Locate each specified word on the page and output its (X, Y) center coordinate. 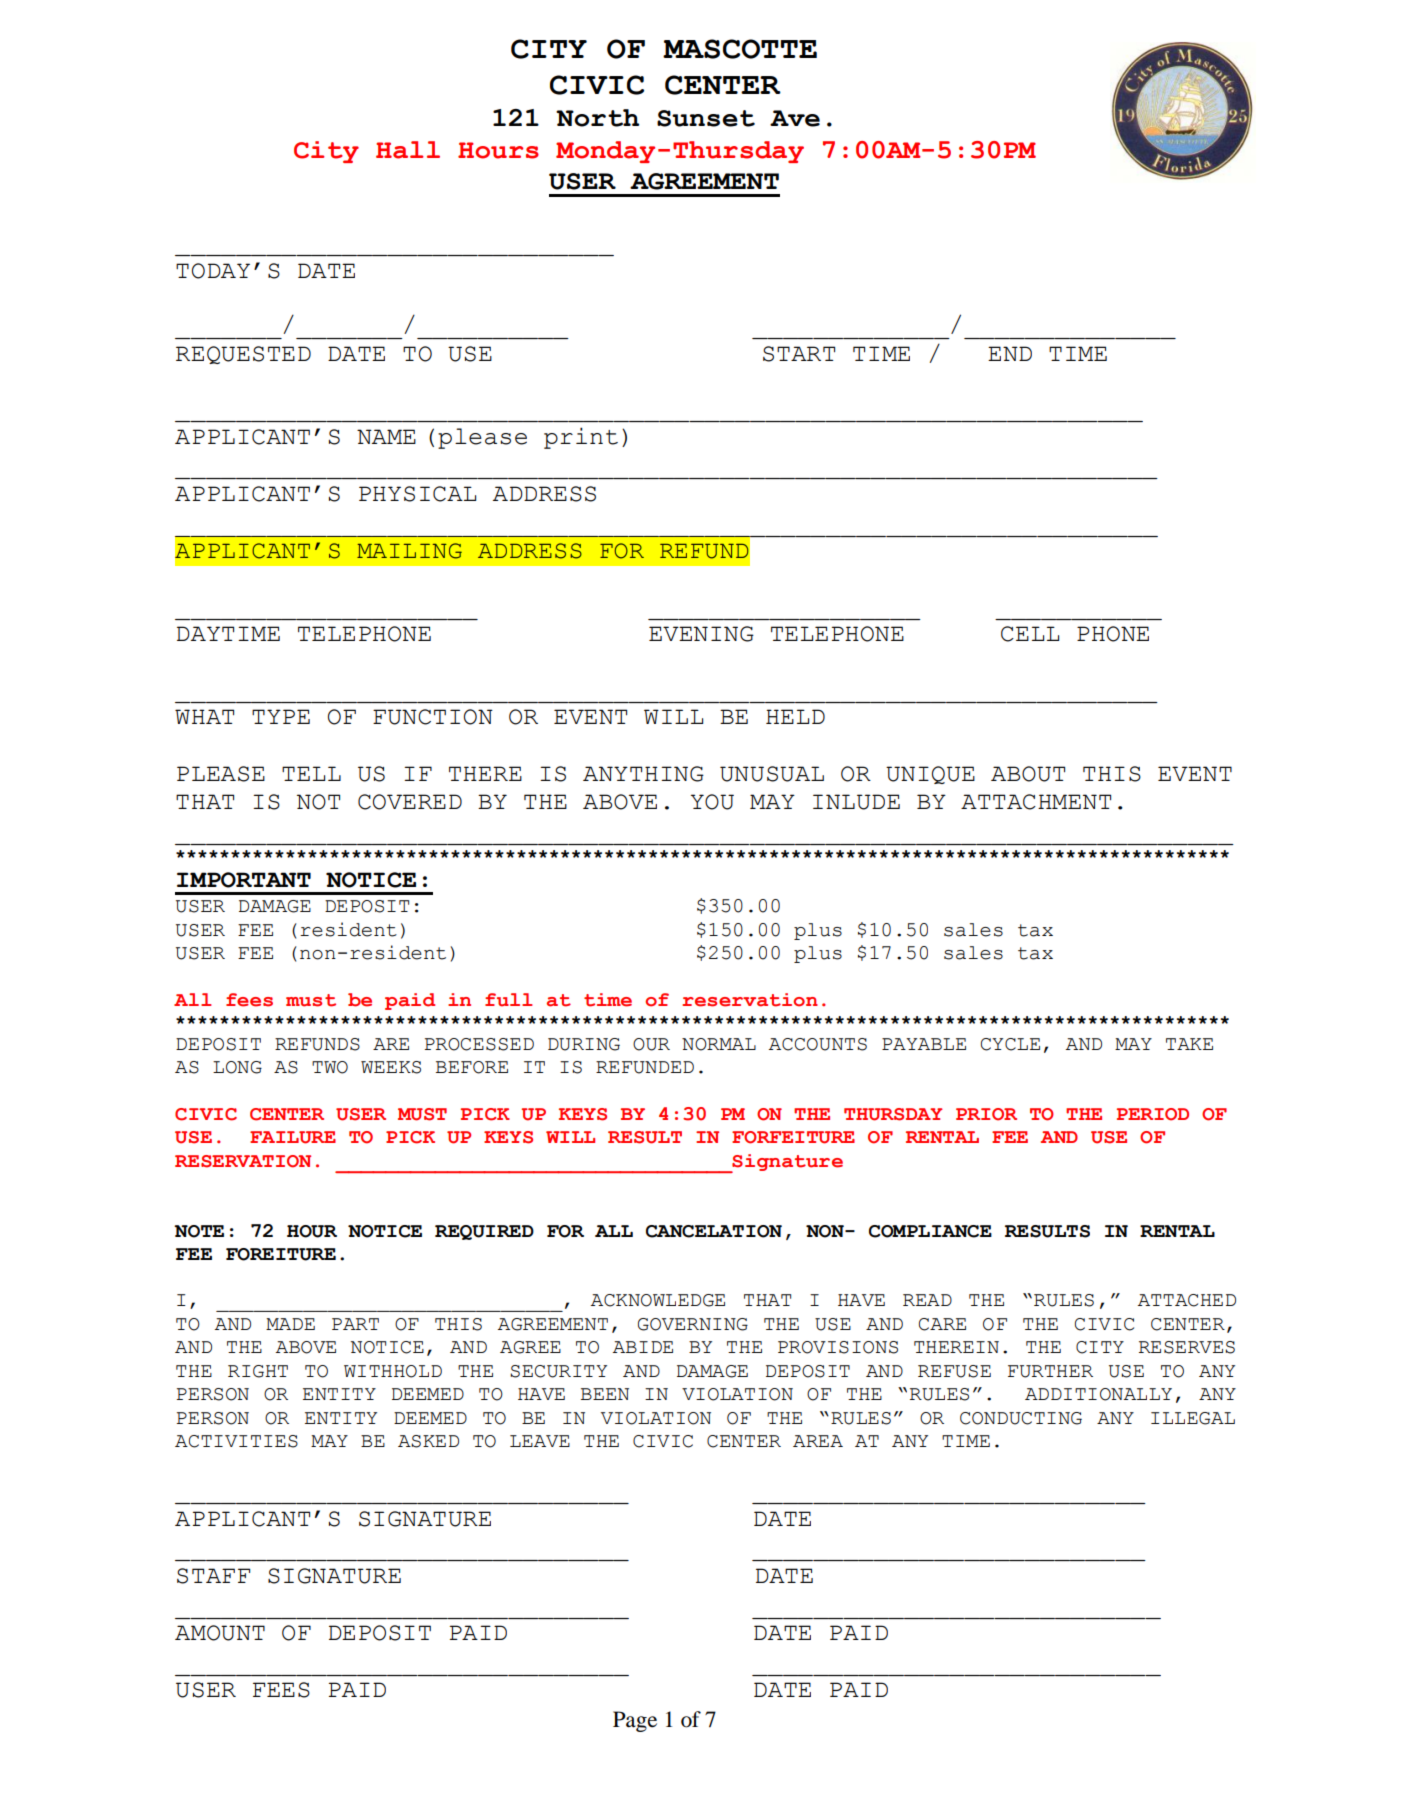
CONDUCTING (1021, 1418)
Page (635, 1721)
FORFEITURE (793, 1137)
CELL (1030, 634)
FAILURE (293, 1137)
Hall (408, 150)
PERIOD (1153, 1114)
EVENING (701, 634)
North (597, 118)
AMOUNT (220, 1633)
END (1010, 353)
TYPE (281, 716)
